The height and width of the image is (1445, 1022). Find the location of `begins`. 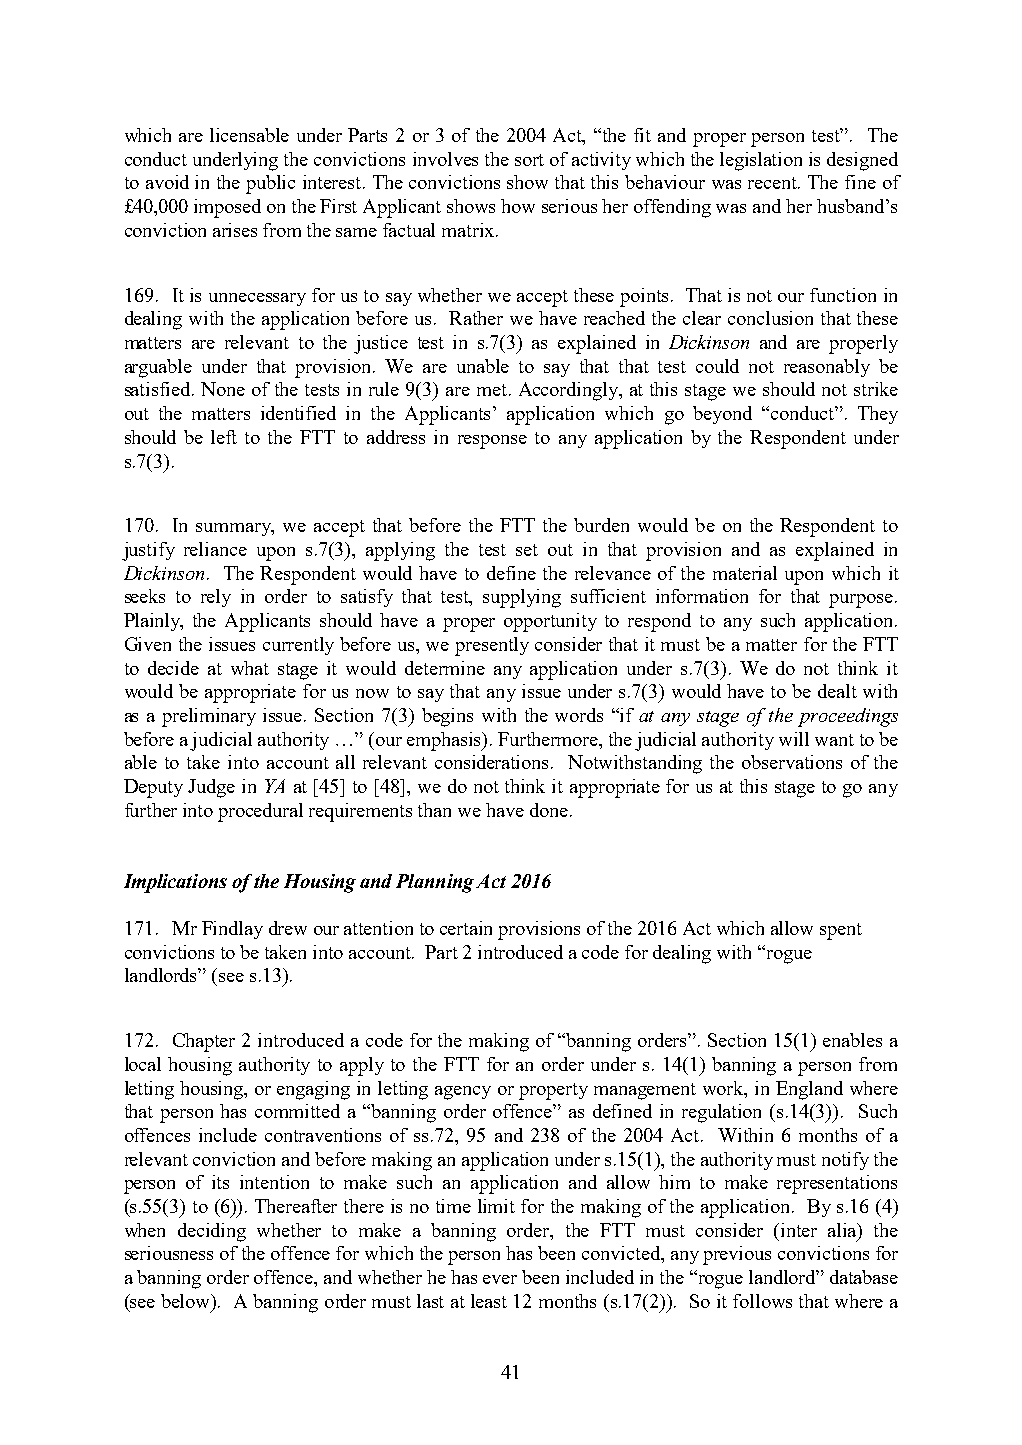

begins is located at coordinates (447, 717).
